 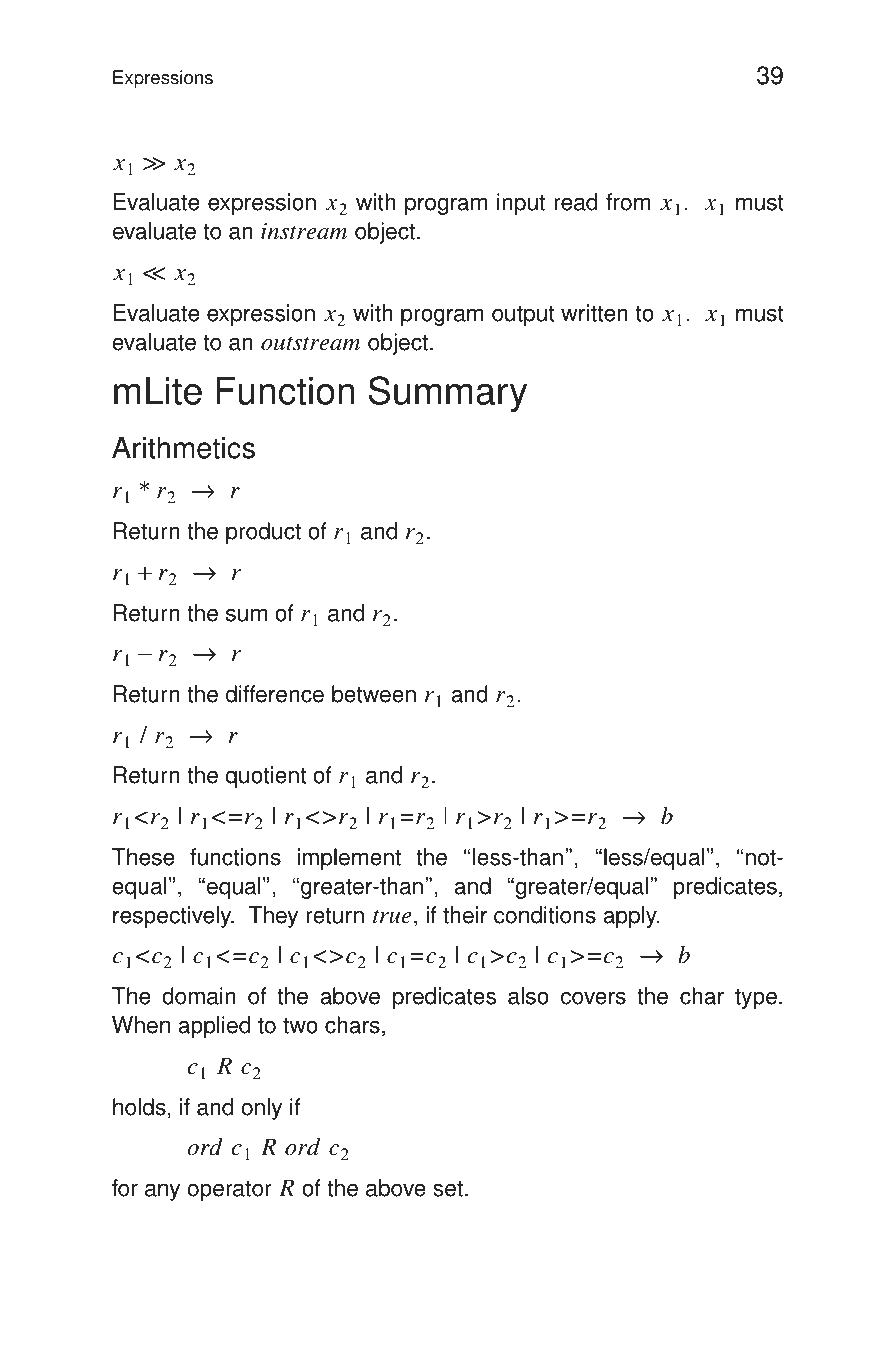 What do you see at coordinates (523, 315) in the screenshot?
I see `output` at bounding box center [523, 315].
